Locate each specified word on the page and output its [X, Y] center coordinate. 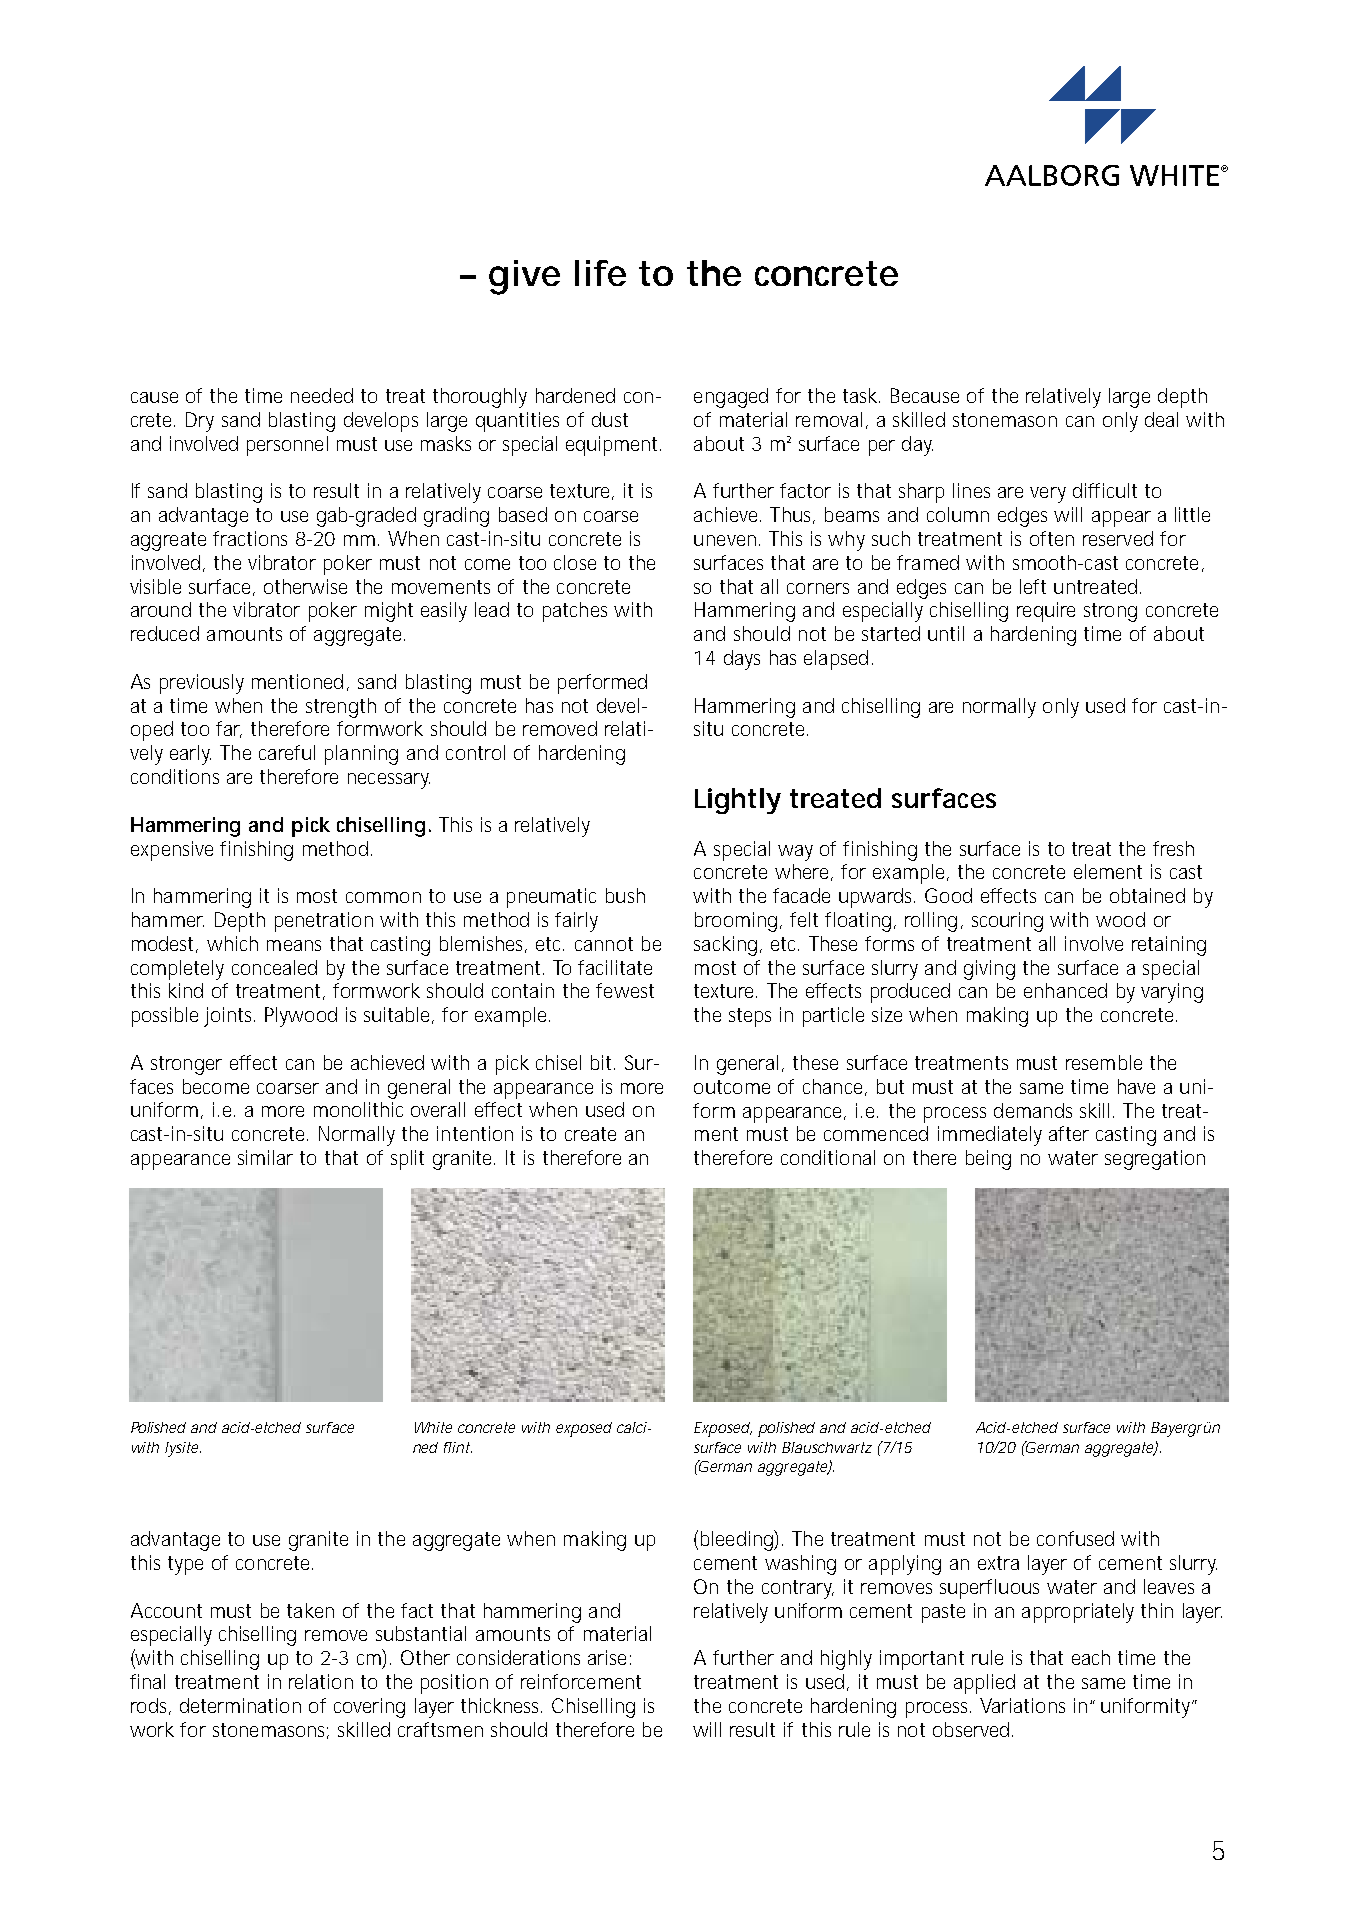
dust [610, 419]
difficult [1105, 490]
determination [240, 1705]
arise [607, 1657]
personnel [287, 446]
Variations [1022, 1705]
